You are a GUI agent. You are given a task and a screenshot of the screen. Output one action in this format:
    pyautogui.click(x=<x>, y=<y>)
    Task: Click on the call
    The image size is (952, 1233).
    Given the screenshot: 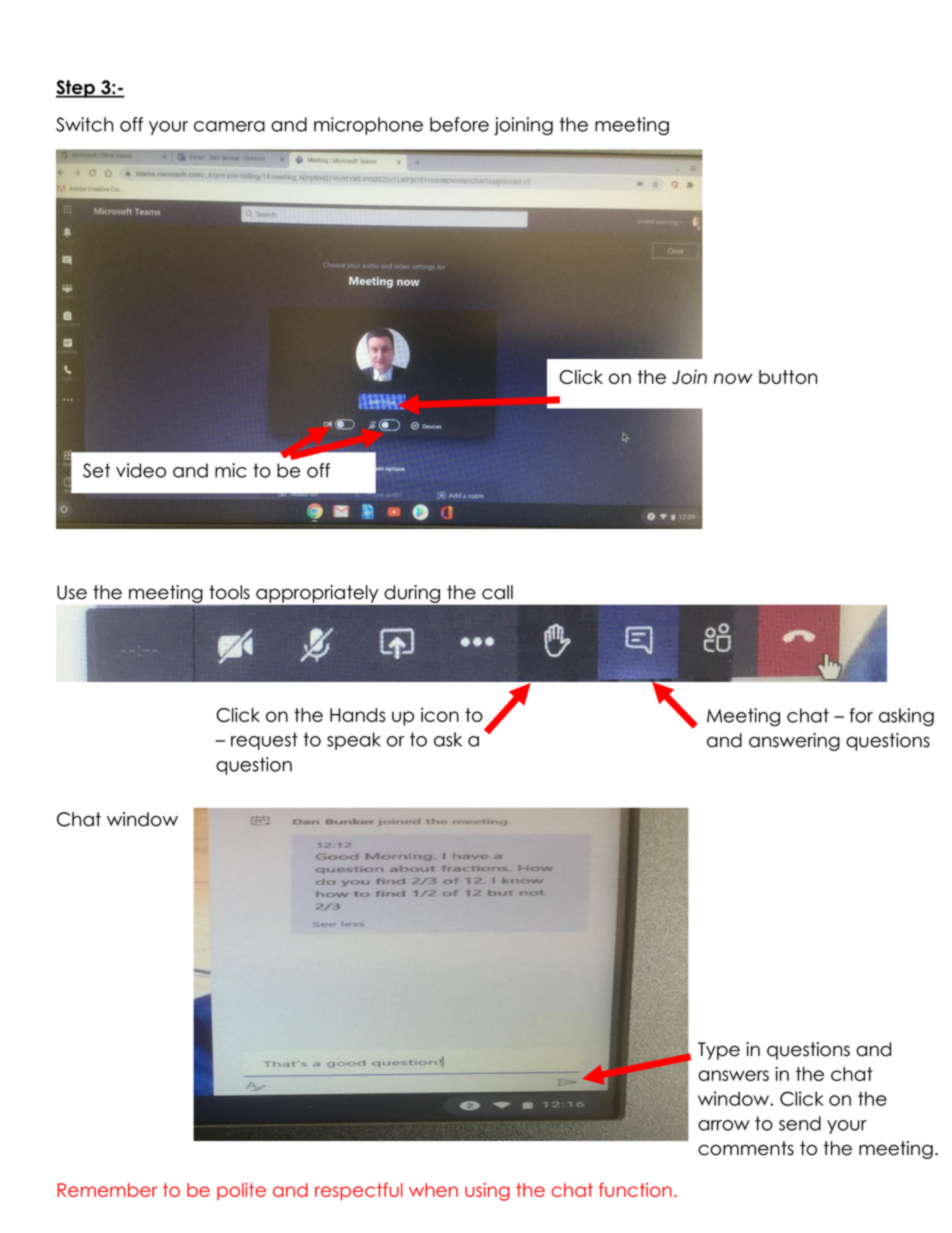 What is the action you would take?
    pyautogui.click(x=497, y=592)
